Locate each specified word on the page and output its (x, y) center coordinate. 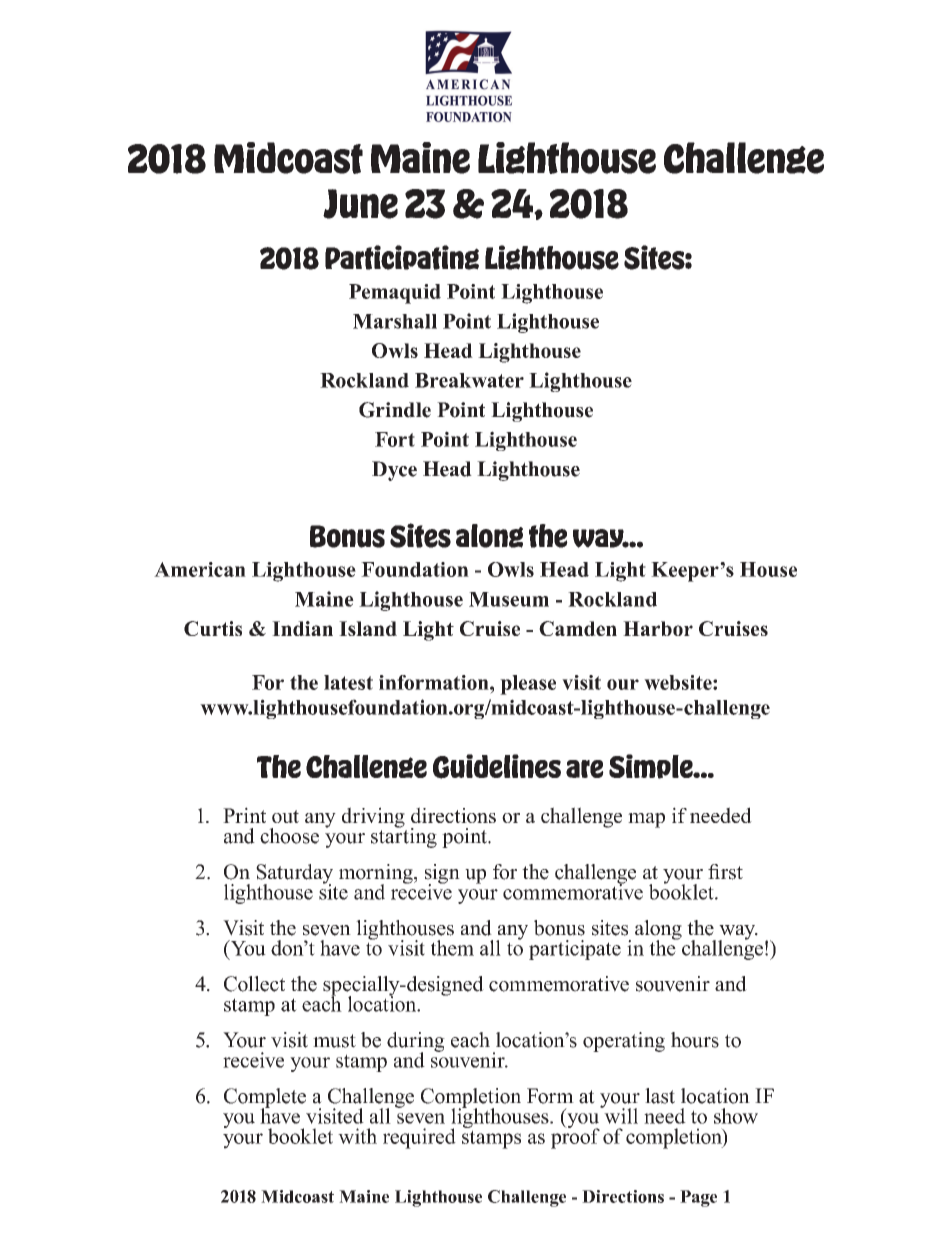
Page (698, 1198)
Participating (402, 257)
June (360, 204)
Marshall (395, 321)
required (419, 1138)
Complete (265, 1099)
